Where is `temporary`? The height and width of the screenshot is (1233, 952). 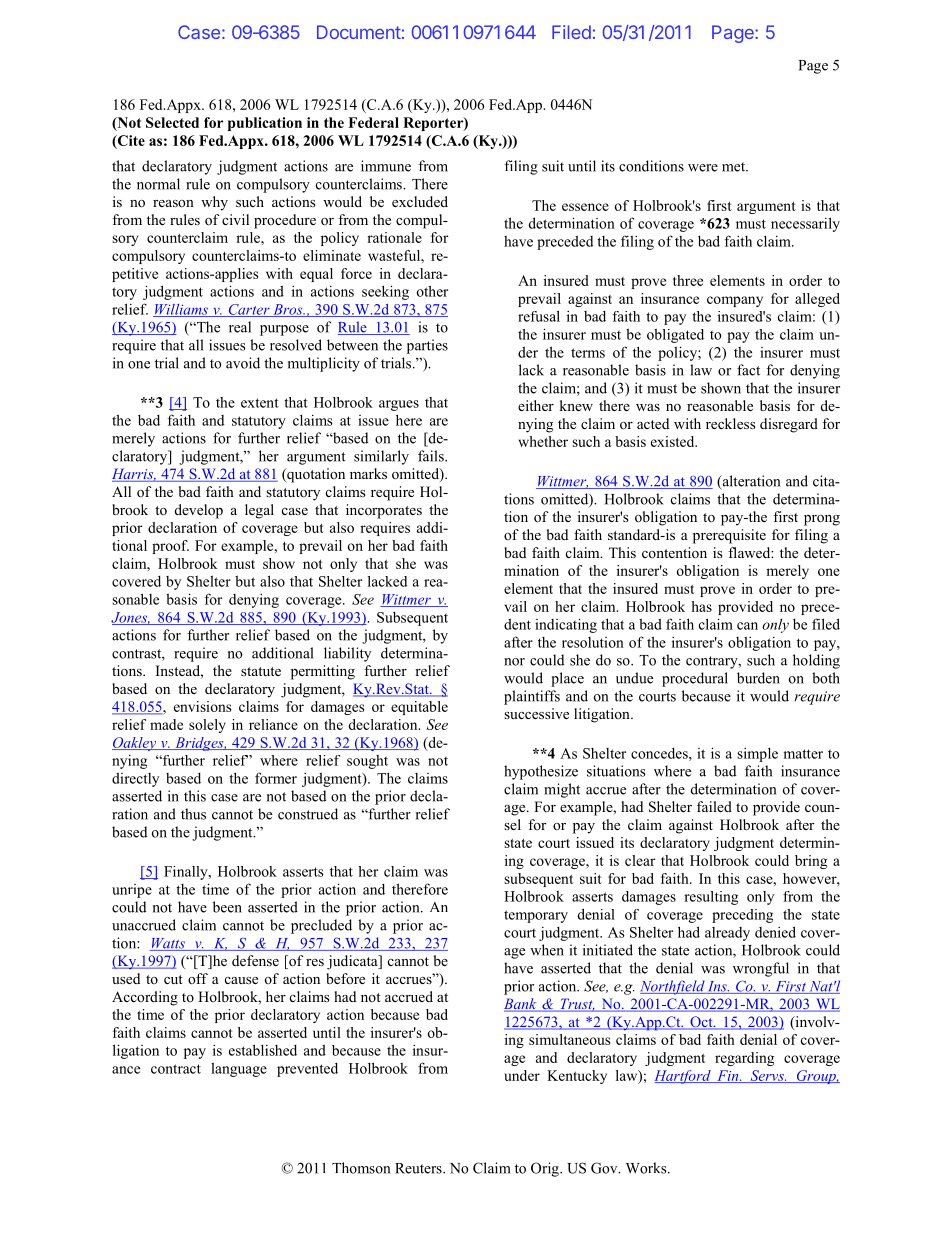
temporary is located at coordinates (536, 916).
